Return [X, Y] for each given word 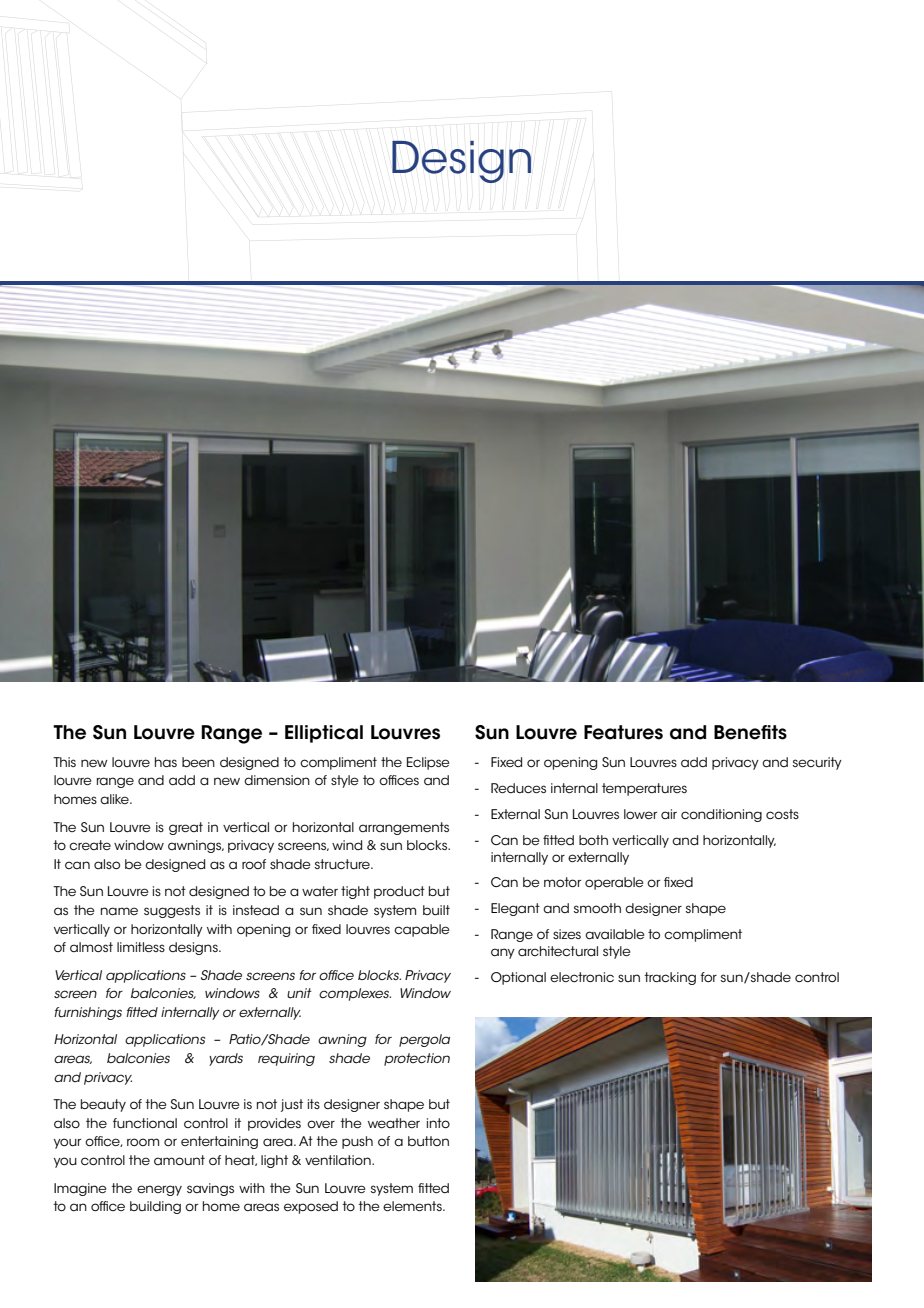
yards [226, 1059]
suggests [172, 911]
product [399, 892]
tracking [670, 978]
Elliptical [324, 734]
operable [614, 883]
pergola [424, 1040]
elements [413, 1206]
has [166, 762]
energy [159, 1190]
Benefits [750, 732]
